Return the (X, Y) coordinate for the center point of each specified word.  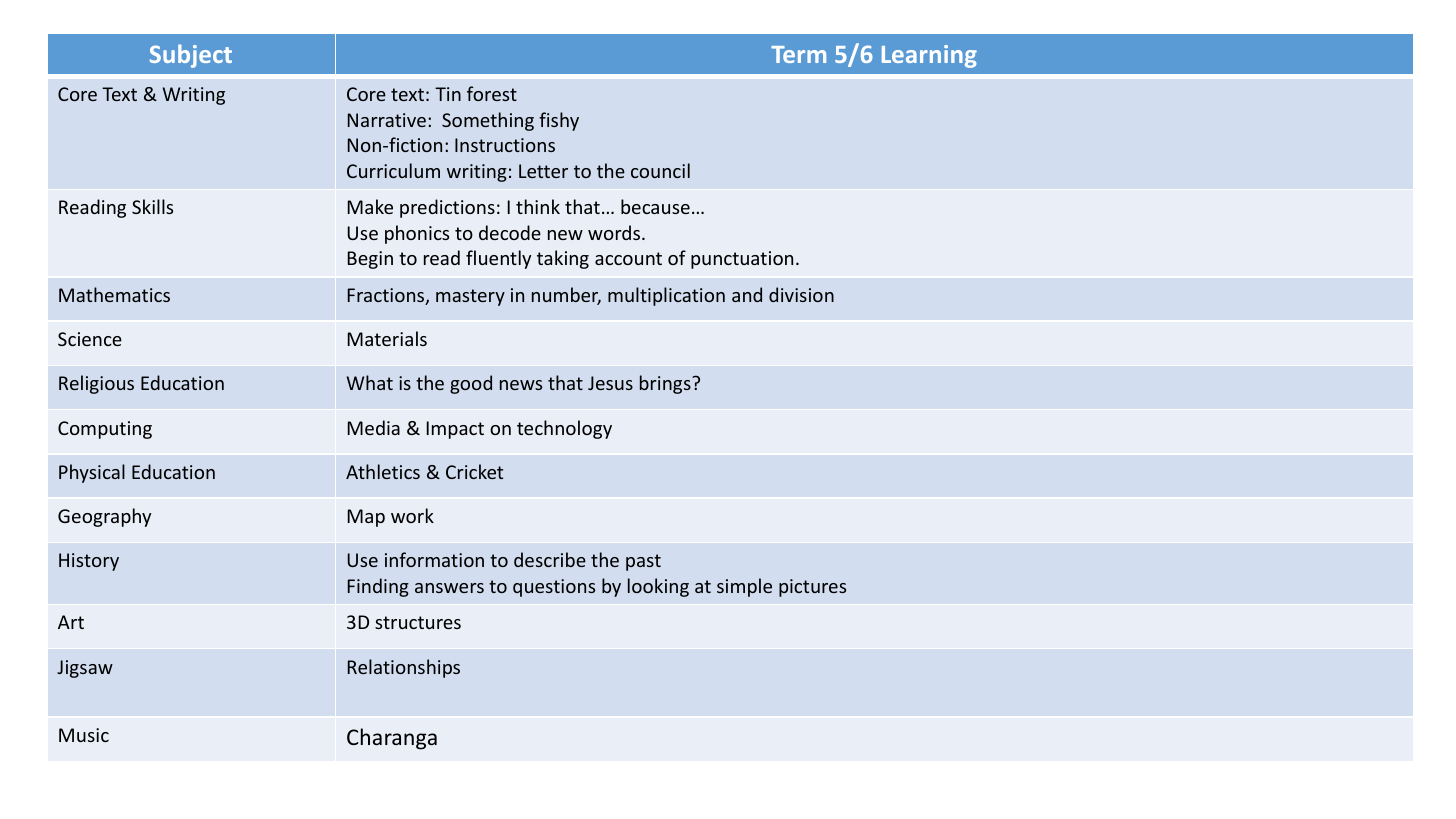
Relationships (404, 668)
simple (744, 587)
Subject (191, 56)
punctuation (742, 260)
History (89, 562)
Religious (96, 384)
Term (798, 54)
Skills (152, 206)
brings (666, 384)
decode (510, 232)
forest (492, 93)
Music (84, 735)
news (521, 385)
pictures (812, 588)
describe (550, 559)
